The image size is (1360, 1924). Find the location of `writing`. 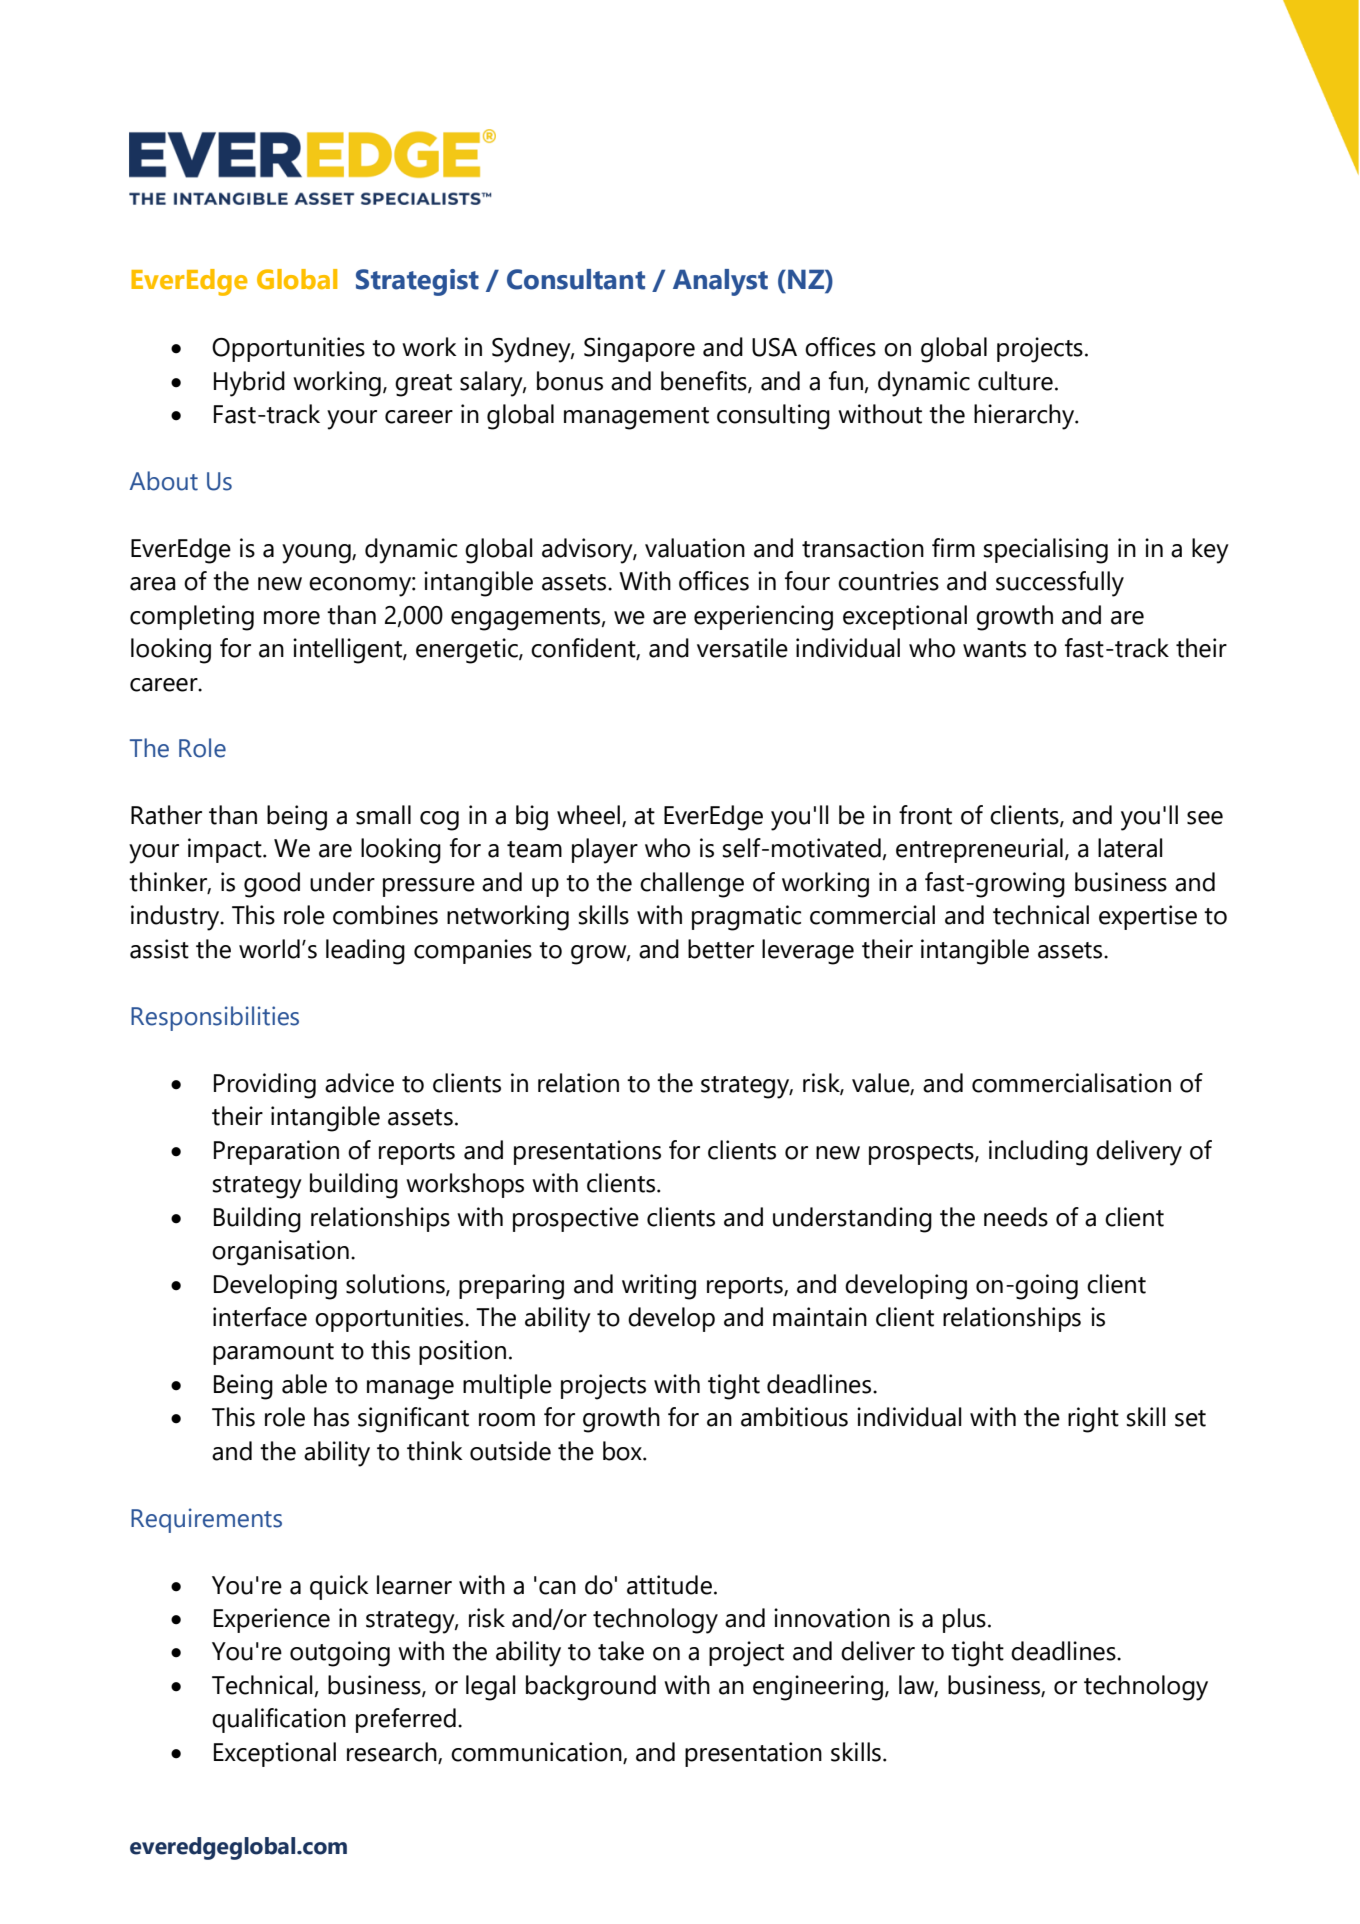

writing is located at coordinates (659, 1287).
